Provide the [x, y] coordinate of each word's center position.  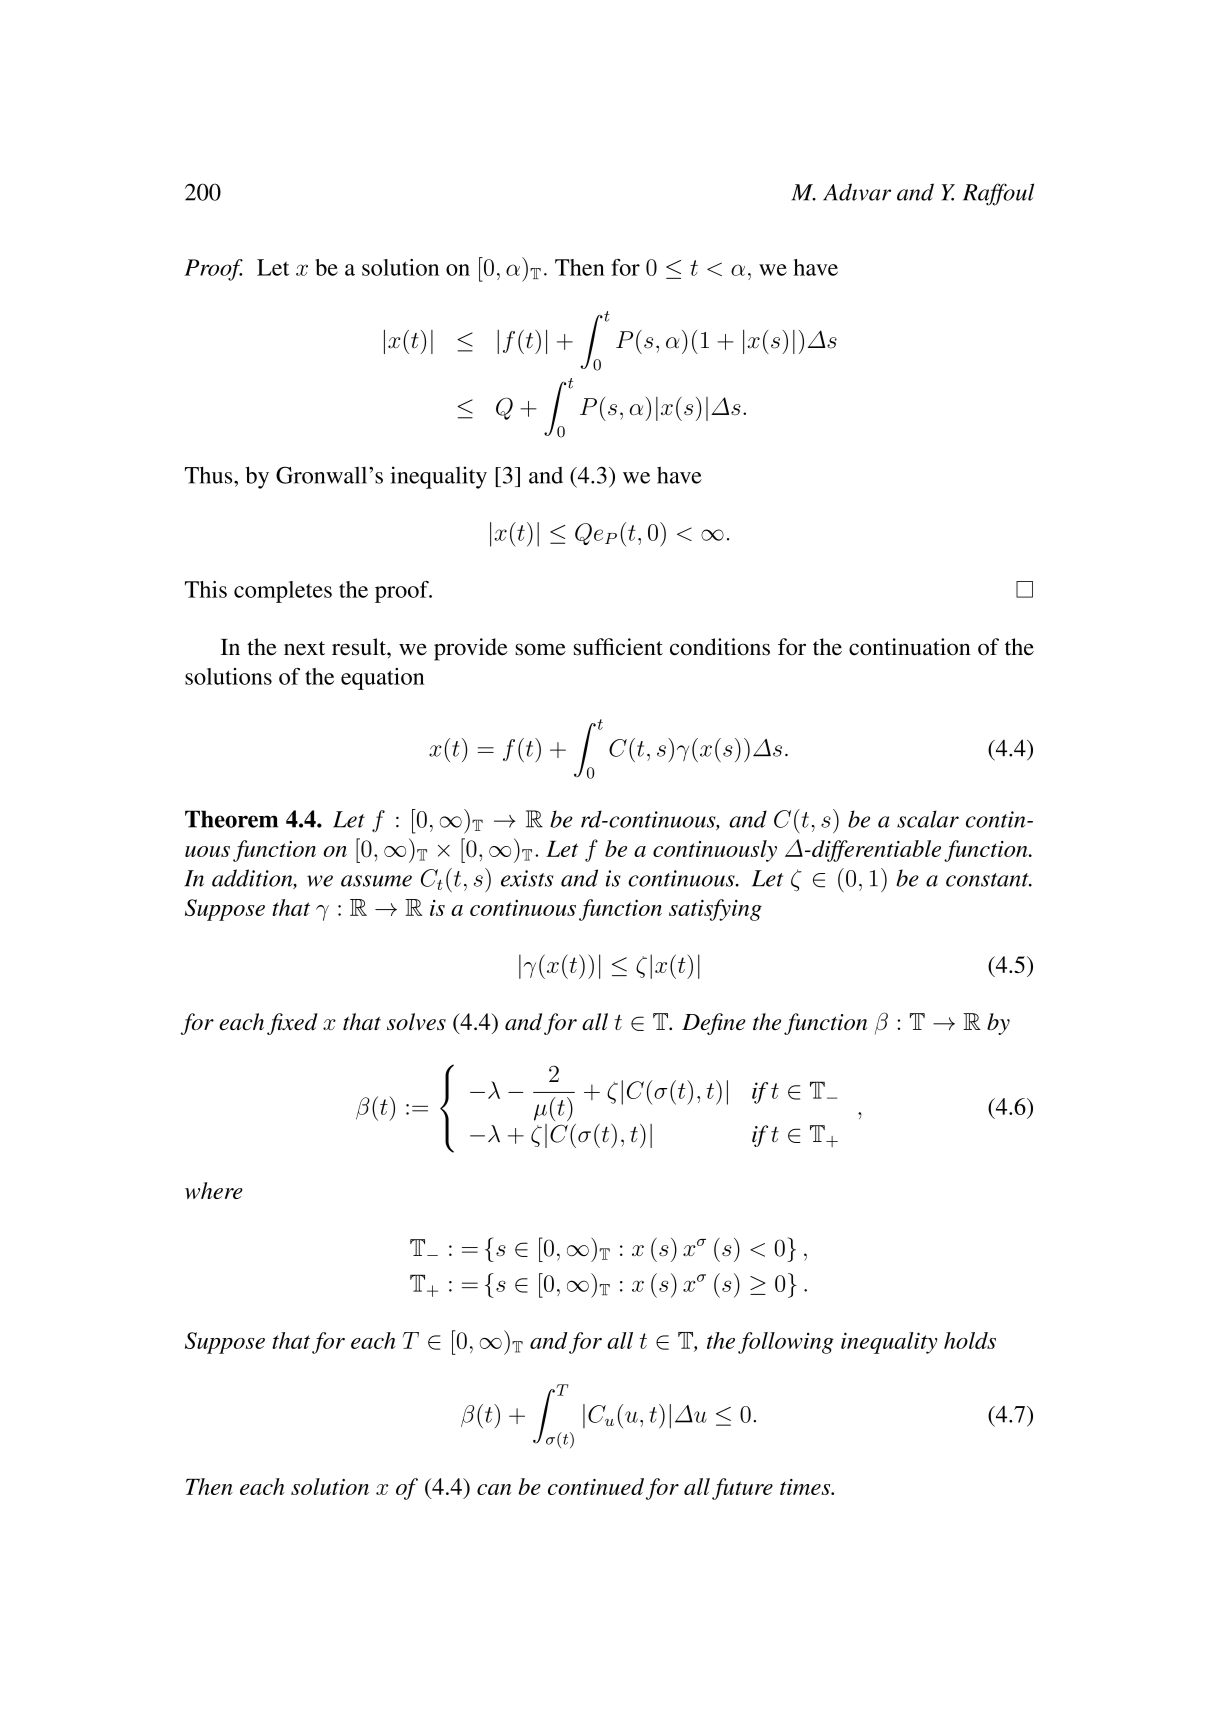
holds [970, 1340]
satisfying [715, 910]
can [494, 1489]
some [540, 649]
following [786, 1343]
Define [714, 1024]
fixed [292, 1024]
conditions [720, 647]
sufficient [618, 647]
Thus [210, 475]
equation [382, 679]
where [214, 1190]
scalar [928, 819]
